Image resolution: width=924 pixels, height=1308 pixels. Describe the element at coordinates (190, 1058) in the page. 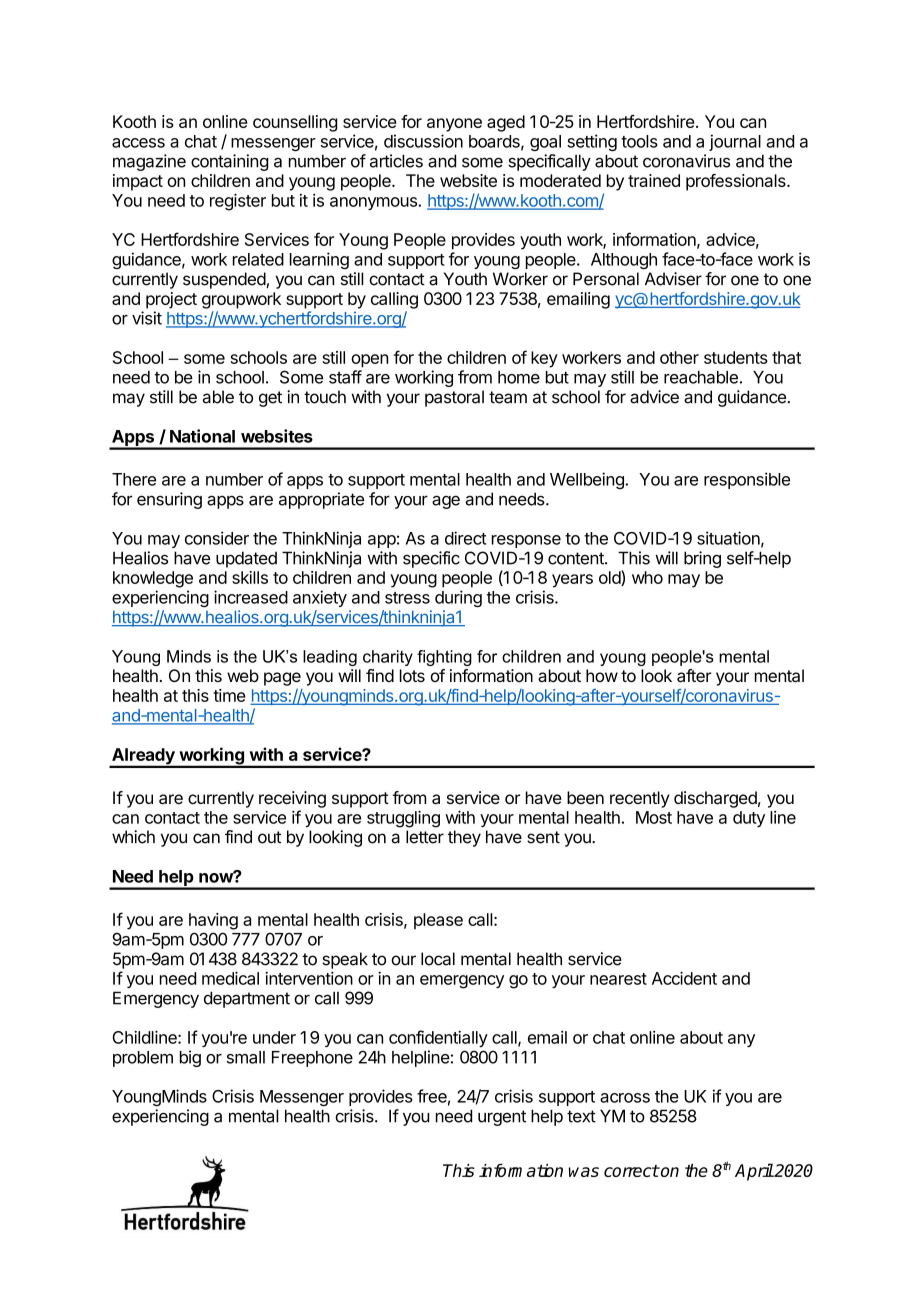

I see `big` at that location.
